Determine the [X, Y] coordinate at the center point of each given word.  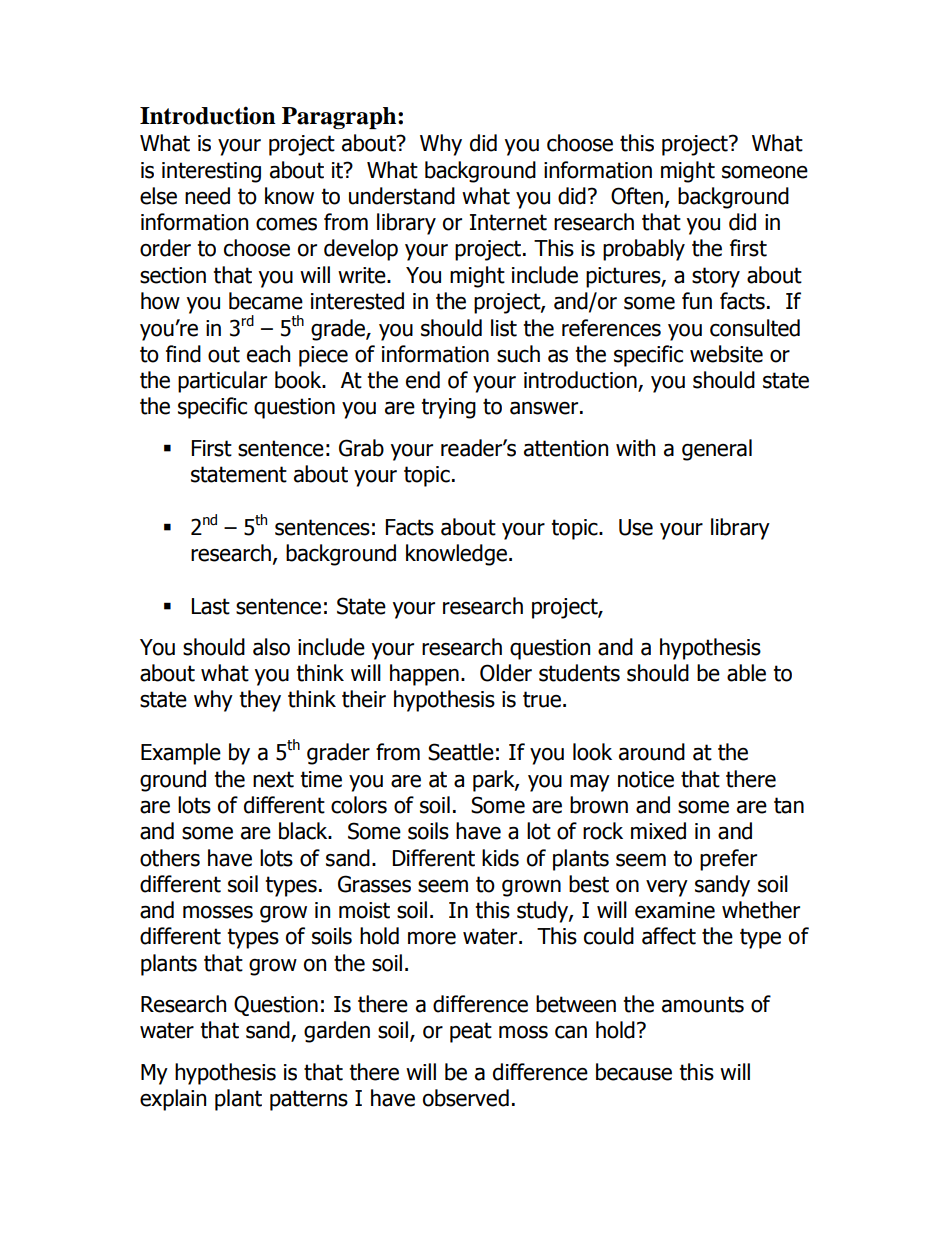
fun [697, 301]
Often [637, 196]
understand [402, 196]
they [260, 701]
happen [424, 675]
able [746, 673]
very [667, 888]
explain [173, 1100]
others [170, 858]
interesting [211, 172]
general [717, 450]
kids [500, 858]
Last [211, 606]
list [504, 328]
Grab [361, 448]
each [268, 354]
